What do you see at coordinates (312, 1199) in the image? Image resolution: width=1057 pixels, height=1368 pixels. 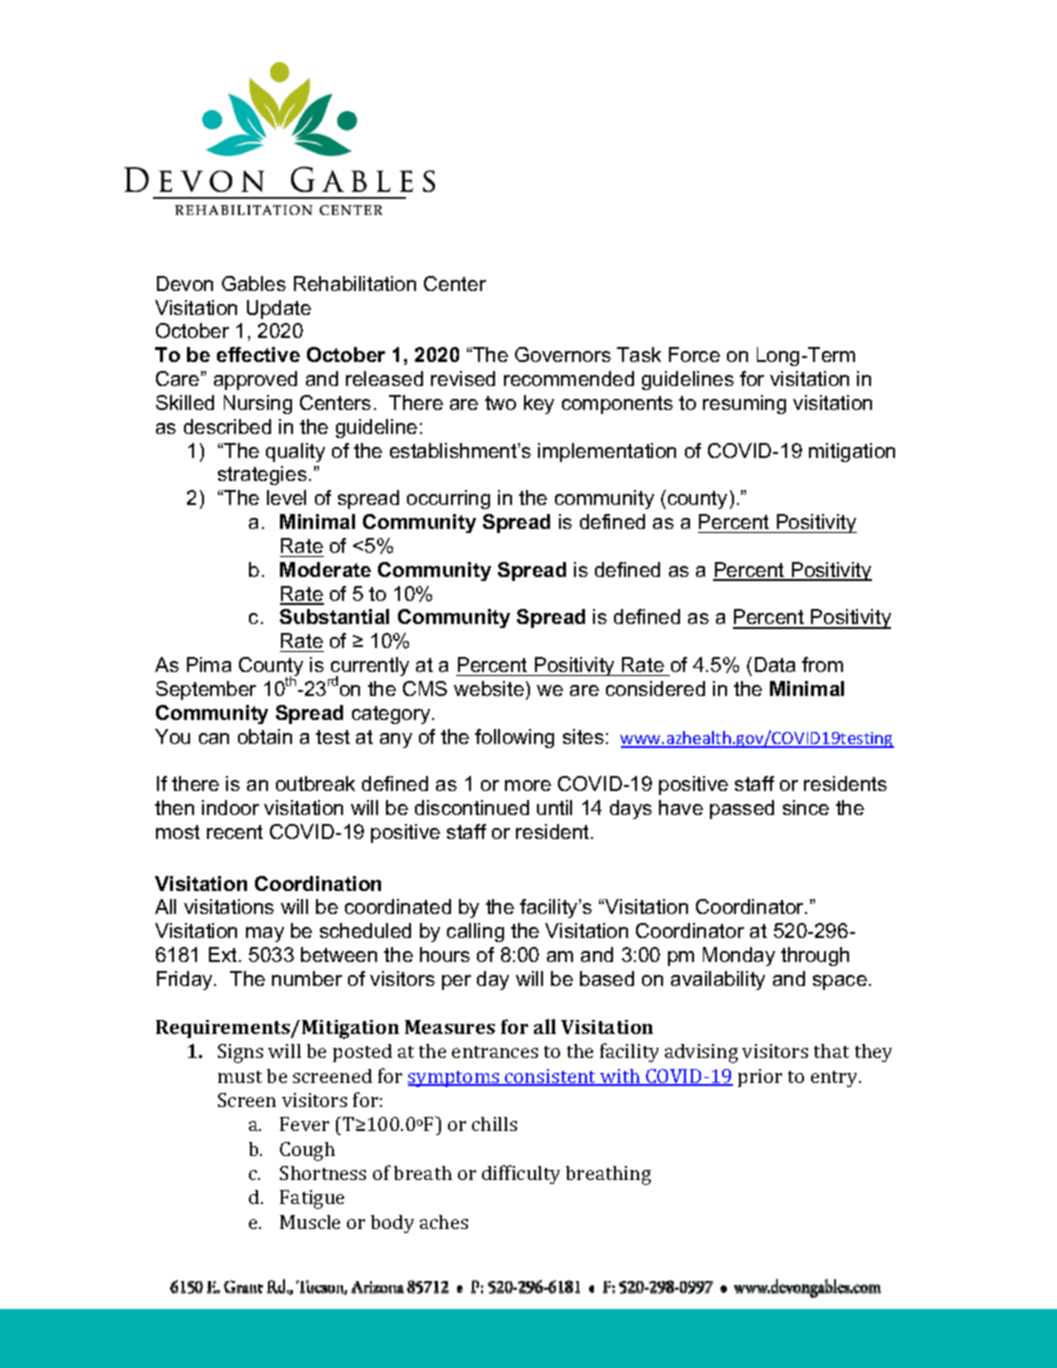 I see `Fatigue` at bounding box center [312, 1199].
